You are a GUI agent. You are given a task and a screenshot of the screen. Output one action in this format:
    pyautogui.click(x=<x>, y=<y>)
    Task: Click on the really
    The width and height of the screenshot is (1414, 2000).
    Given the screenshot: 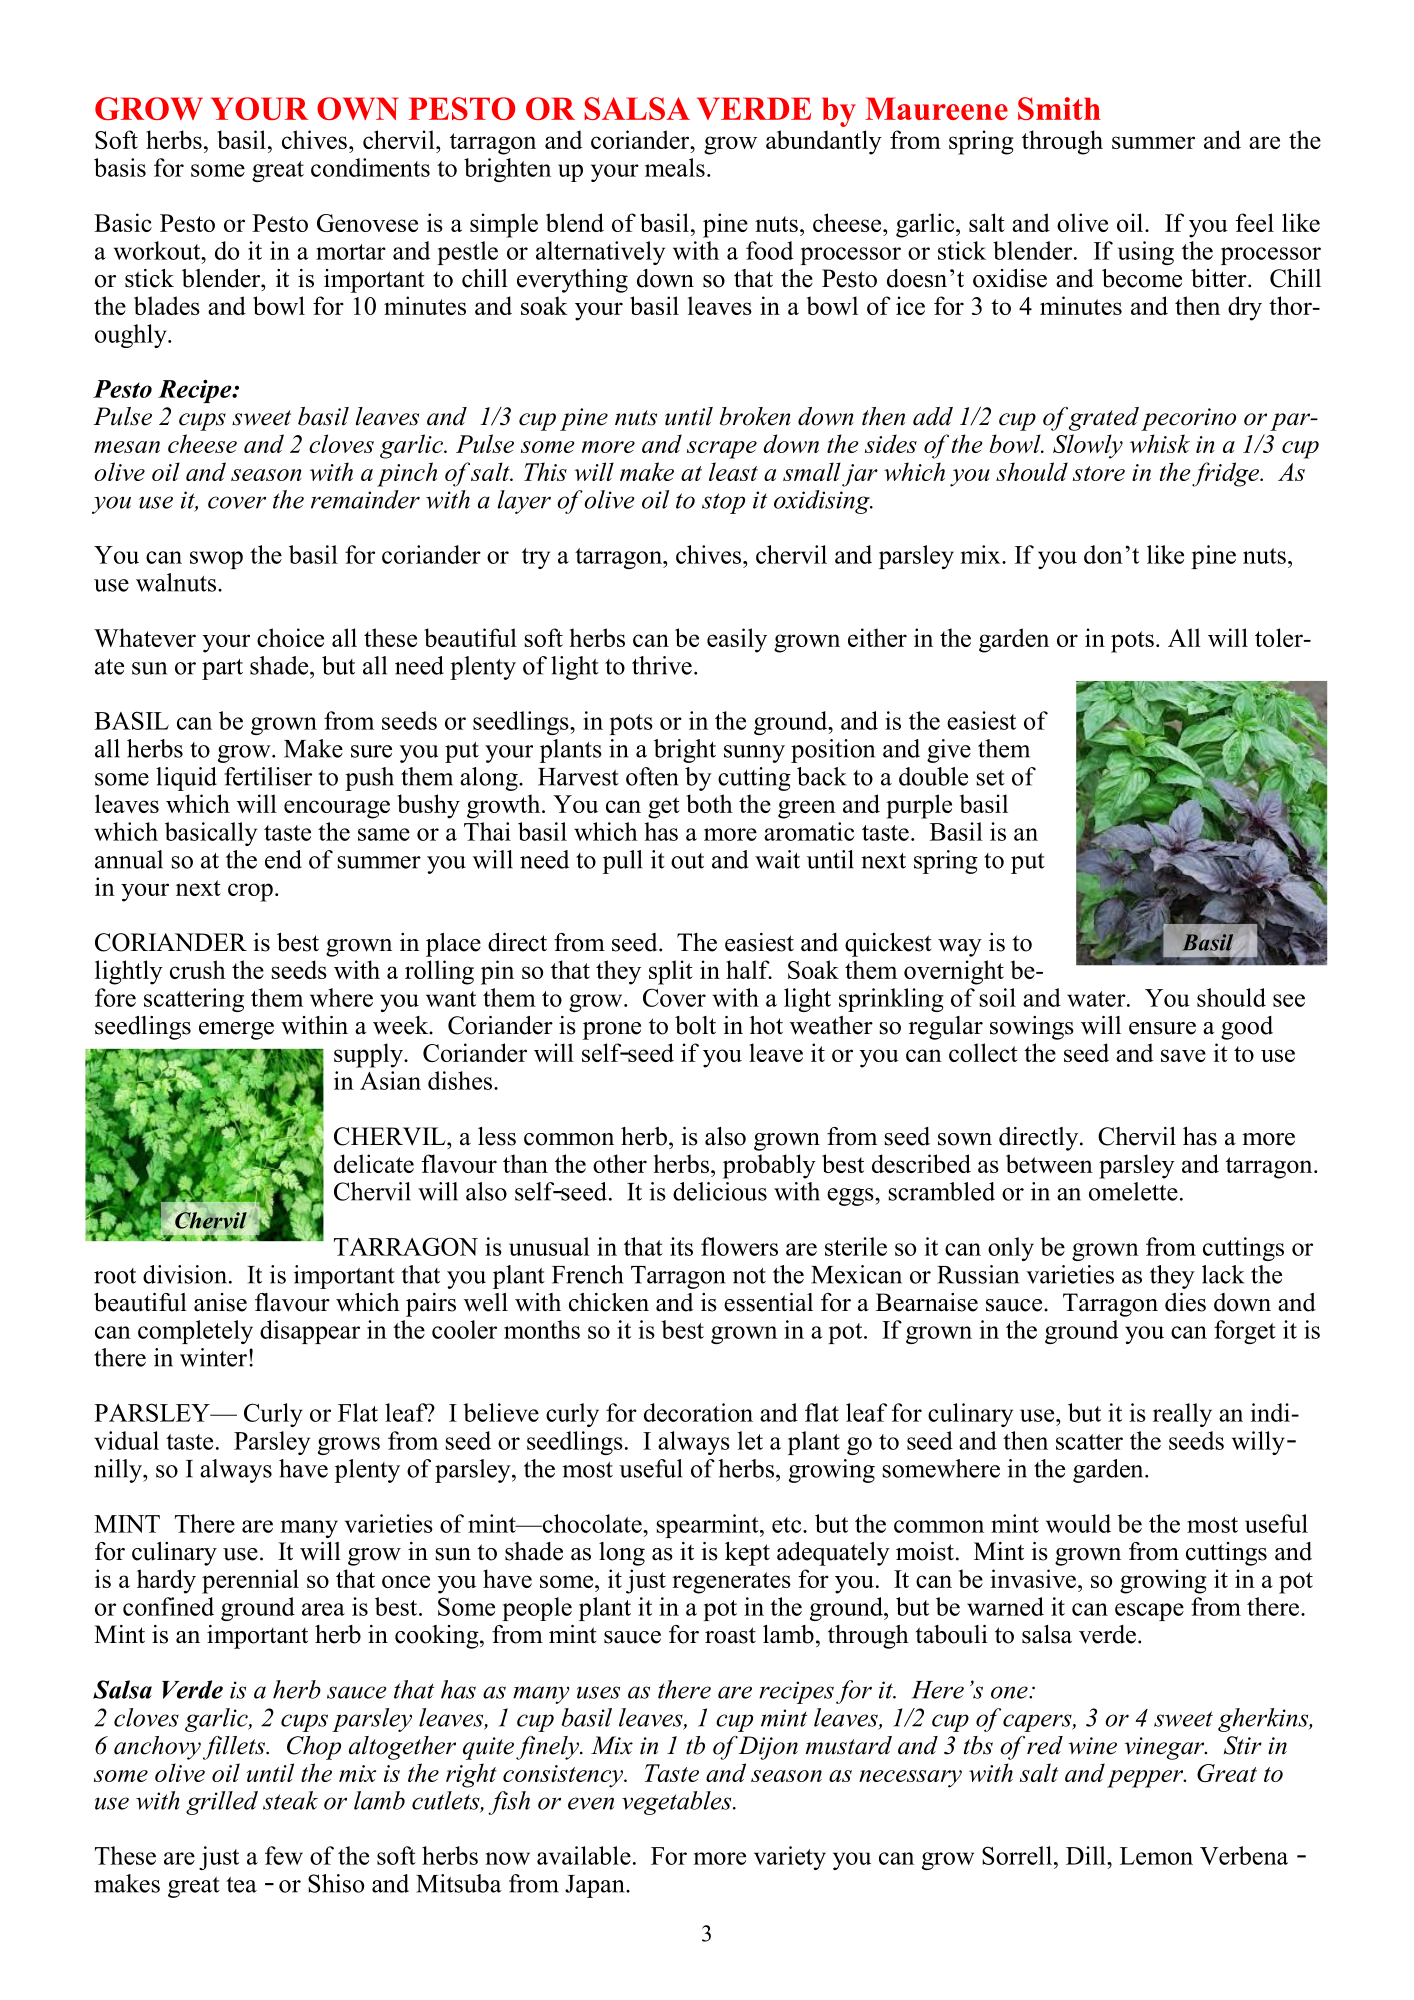 What is the action you would take?
    pyautogui.click(x=1182, y=1415)
